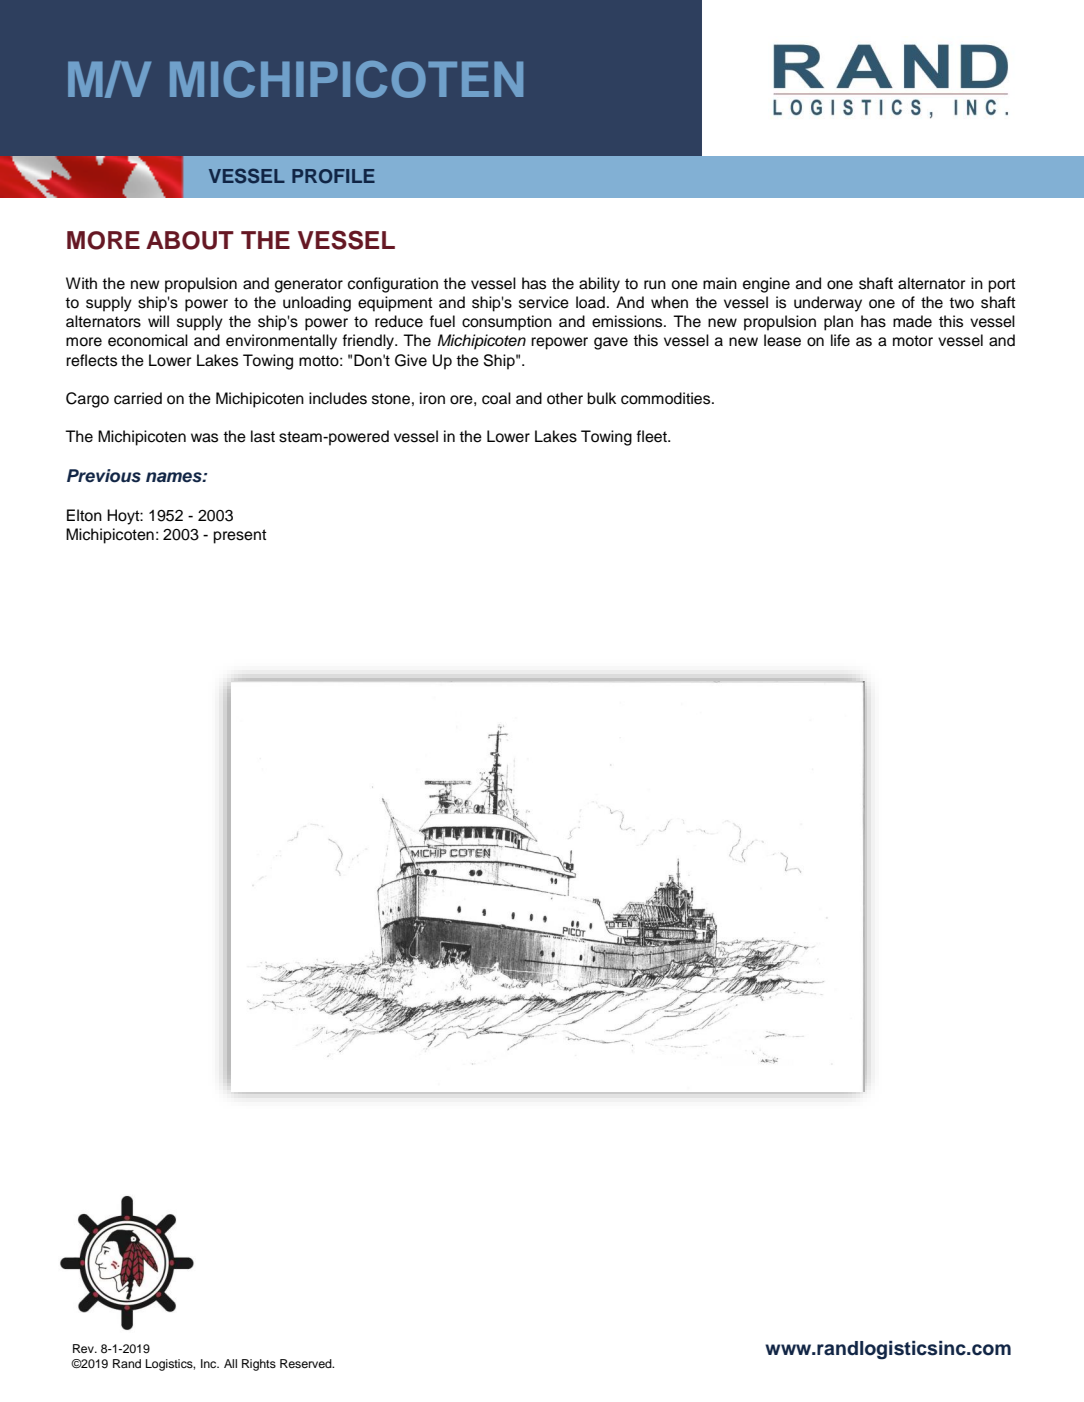  I want to click on commodities, so click(667, 398).
